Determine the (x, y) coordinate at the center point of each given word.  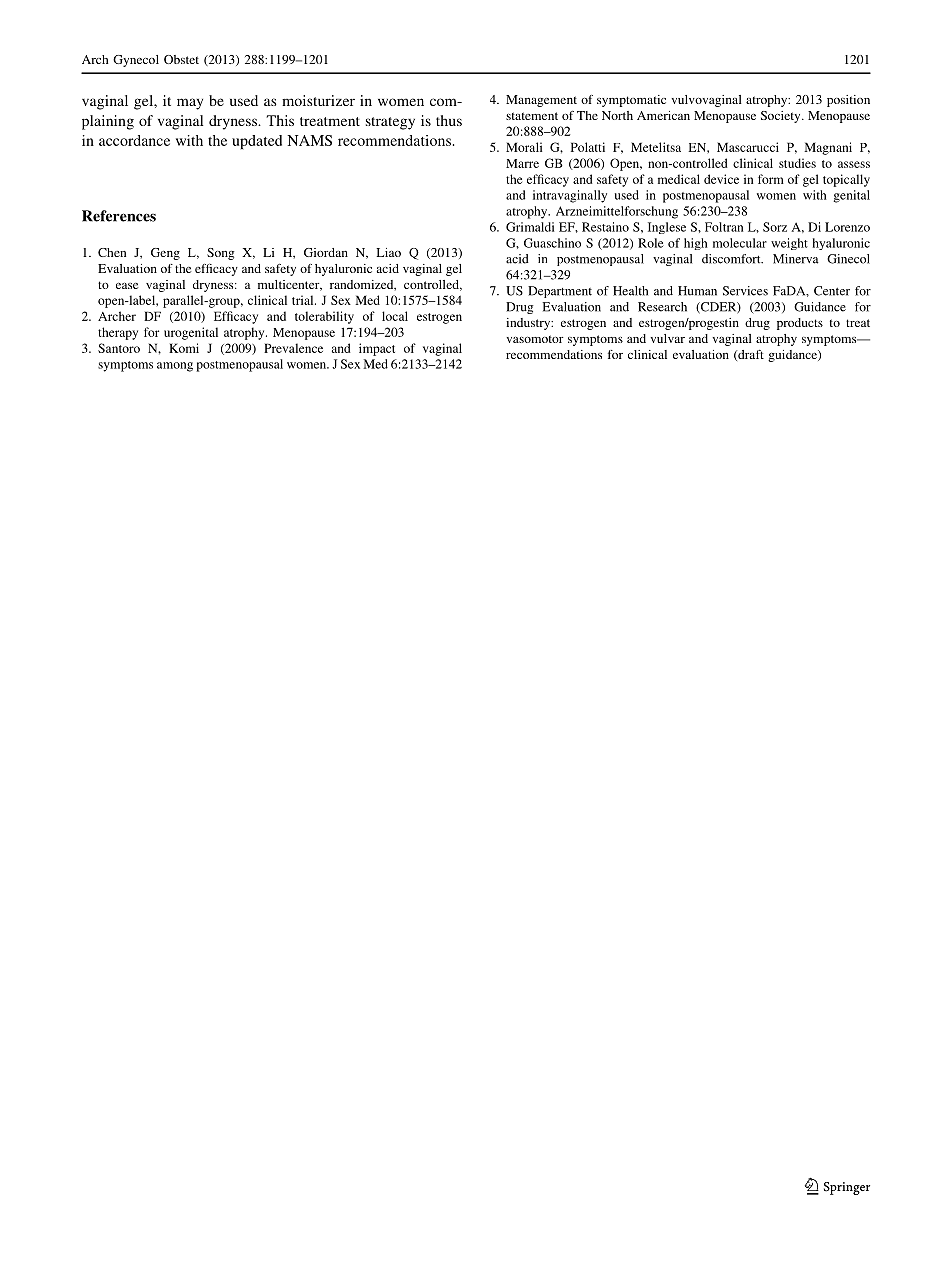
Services (745, 291)
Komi (184, 348)
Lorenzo (847, 227)
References (119, 216)
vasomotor (535, 339)
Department (560, 292)
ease (127, 286)
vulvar (667, 338)
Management (541, 101)
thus (449, 120)
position (848, 101)
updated (257, 142)
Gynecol (136, 61)
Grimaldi (530, 227)
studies (797, 163)
